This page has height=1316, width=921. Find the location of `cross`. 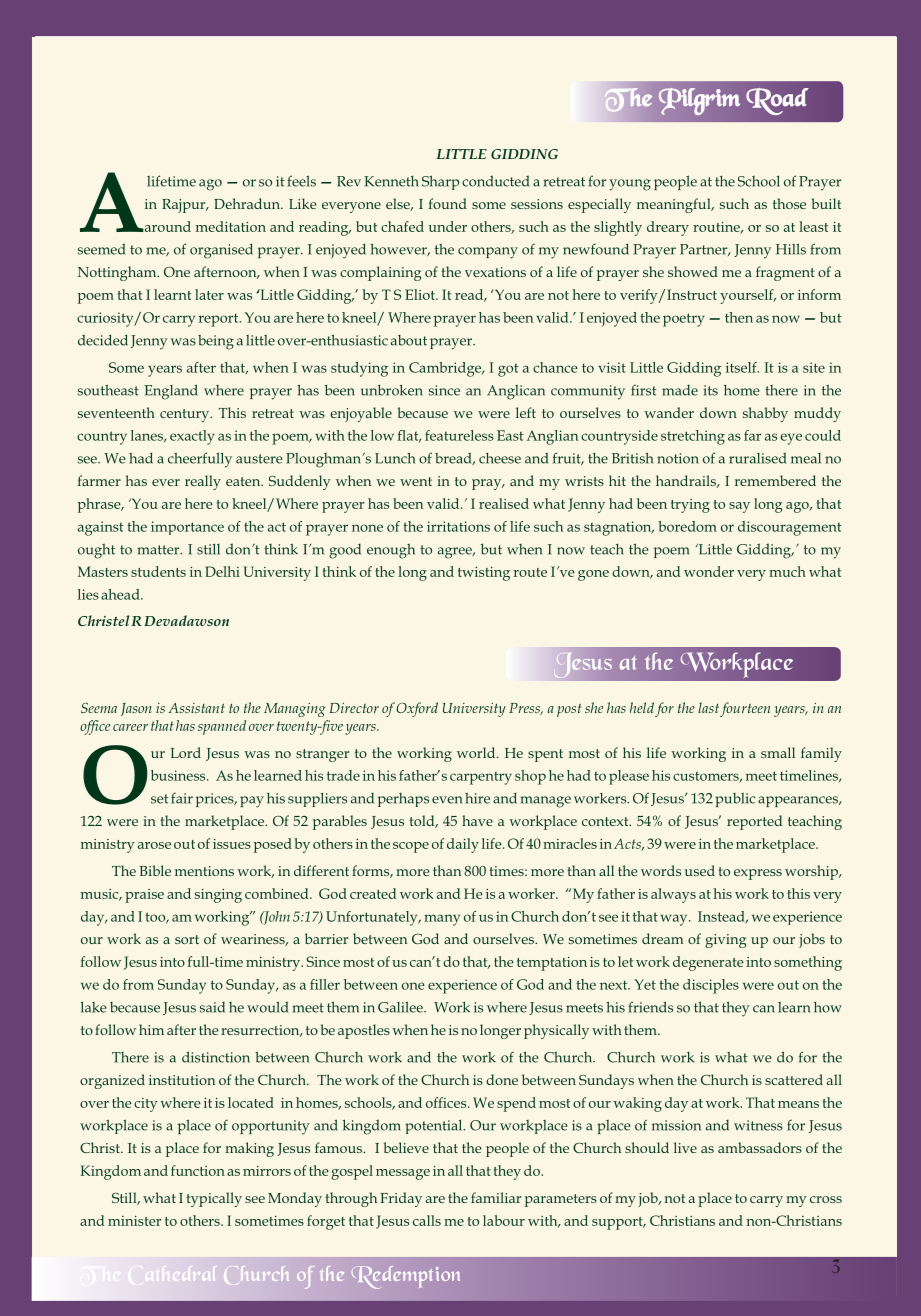

cross is located at coordinates (826, 1199).
